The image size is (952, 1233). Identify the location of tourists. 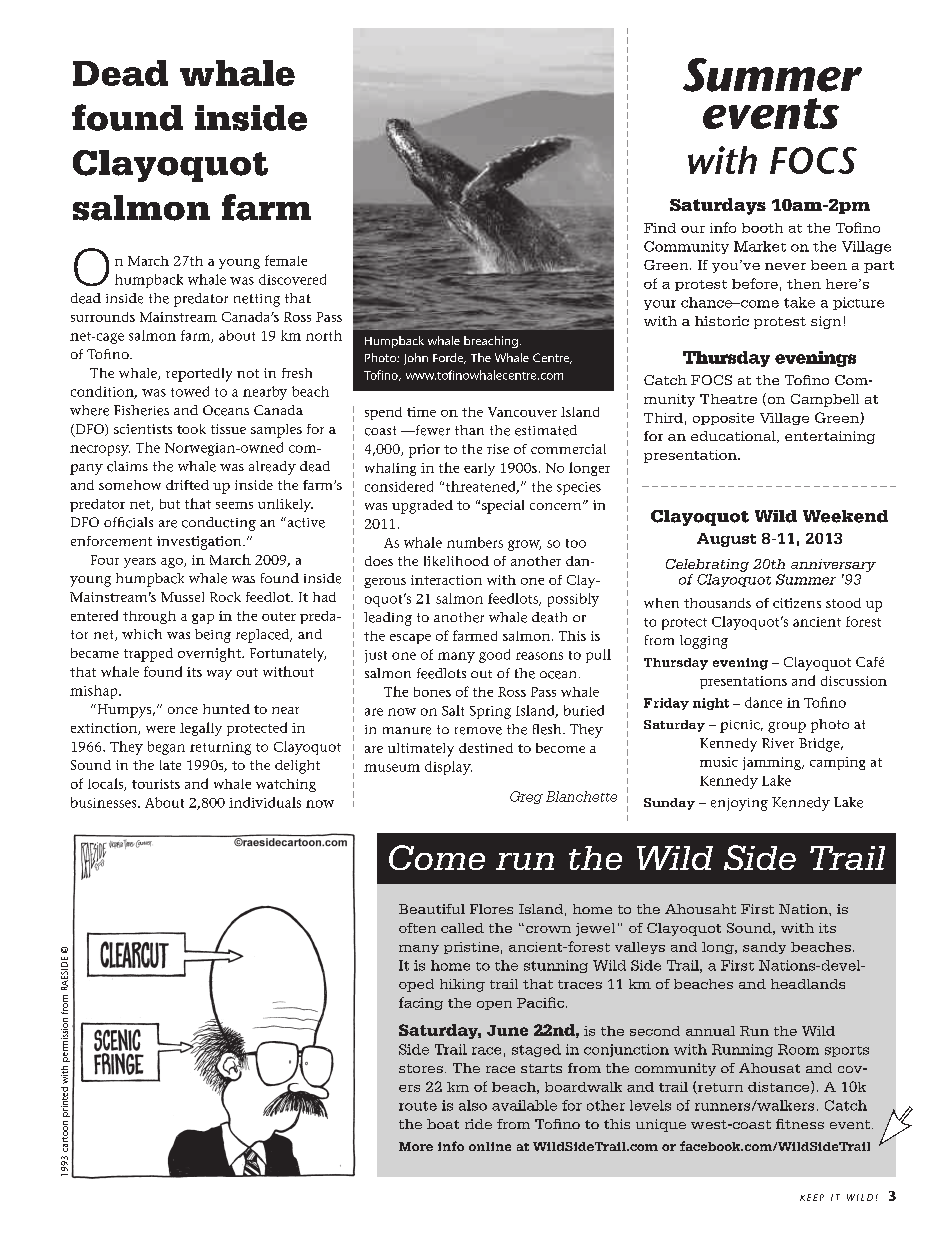
(156, 784).
